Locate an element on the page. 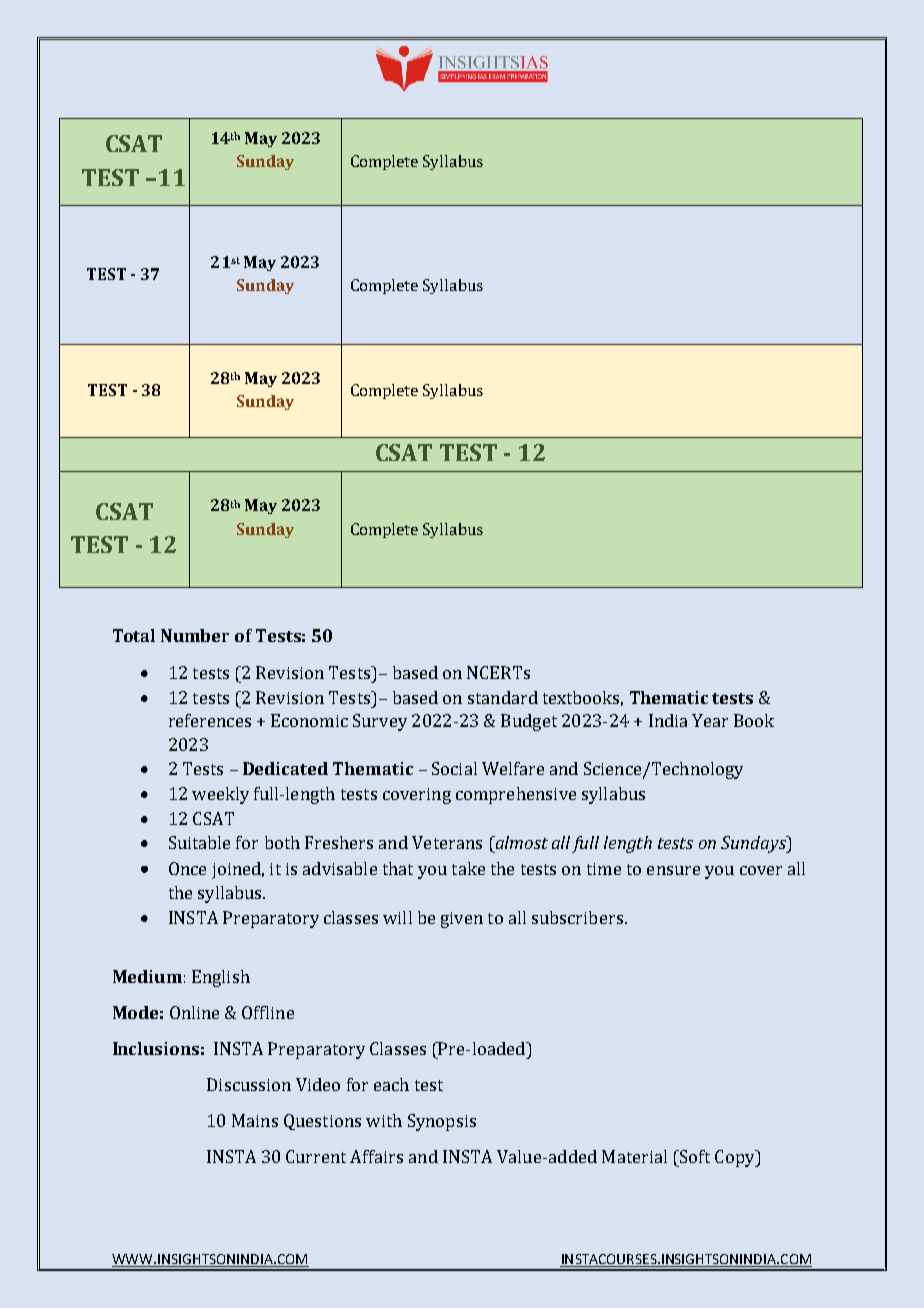 This image has width=924, height=1308. Synopsis is located at coordinates (442, 1122).
